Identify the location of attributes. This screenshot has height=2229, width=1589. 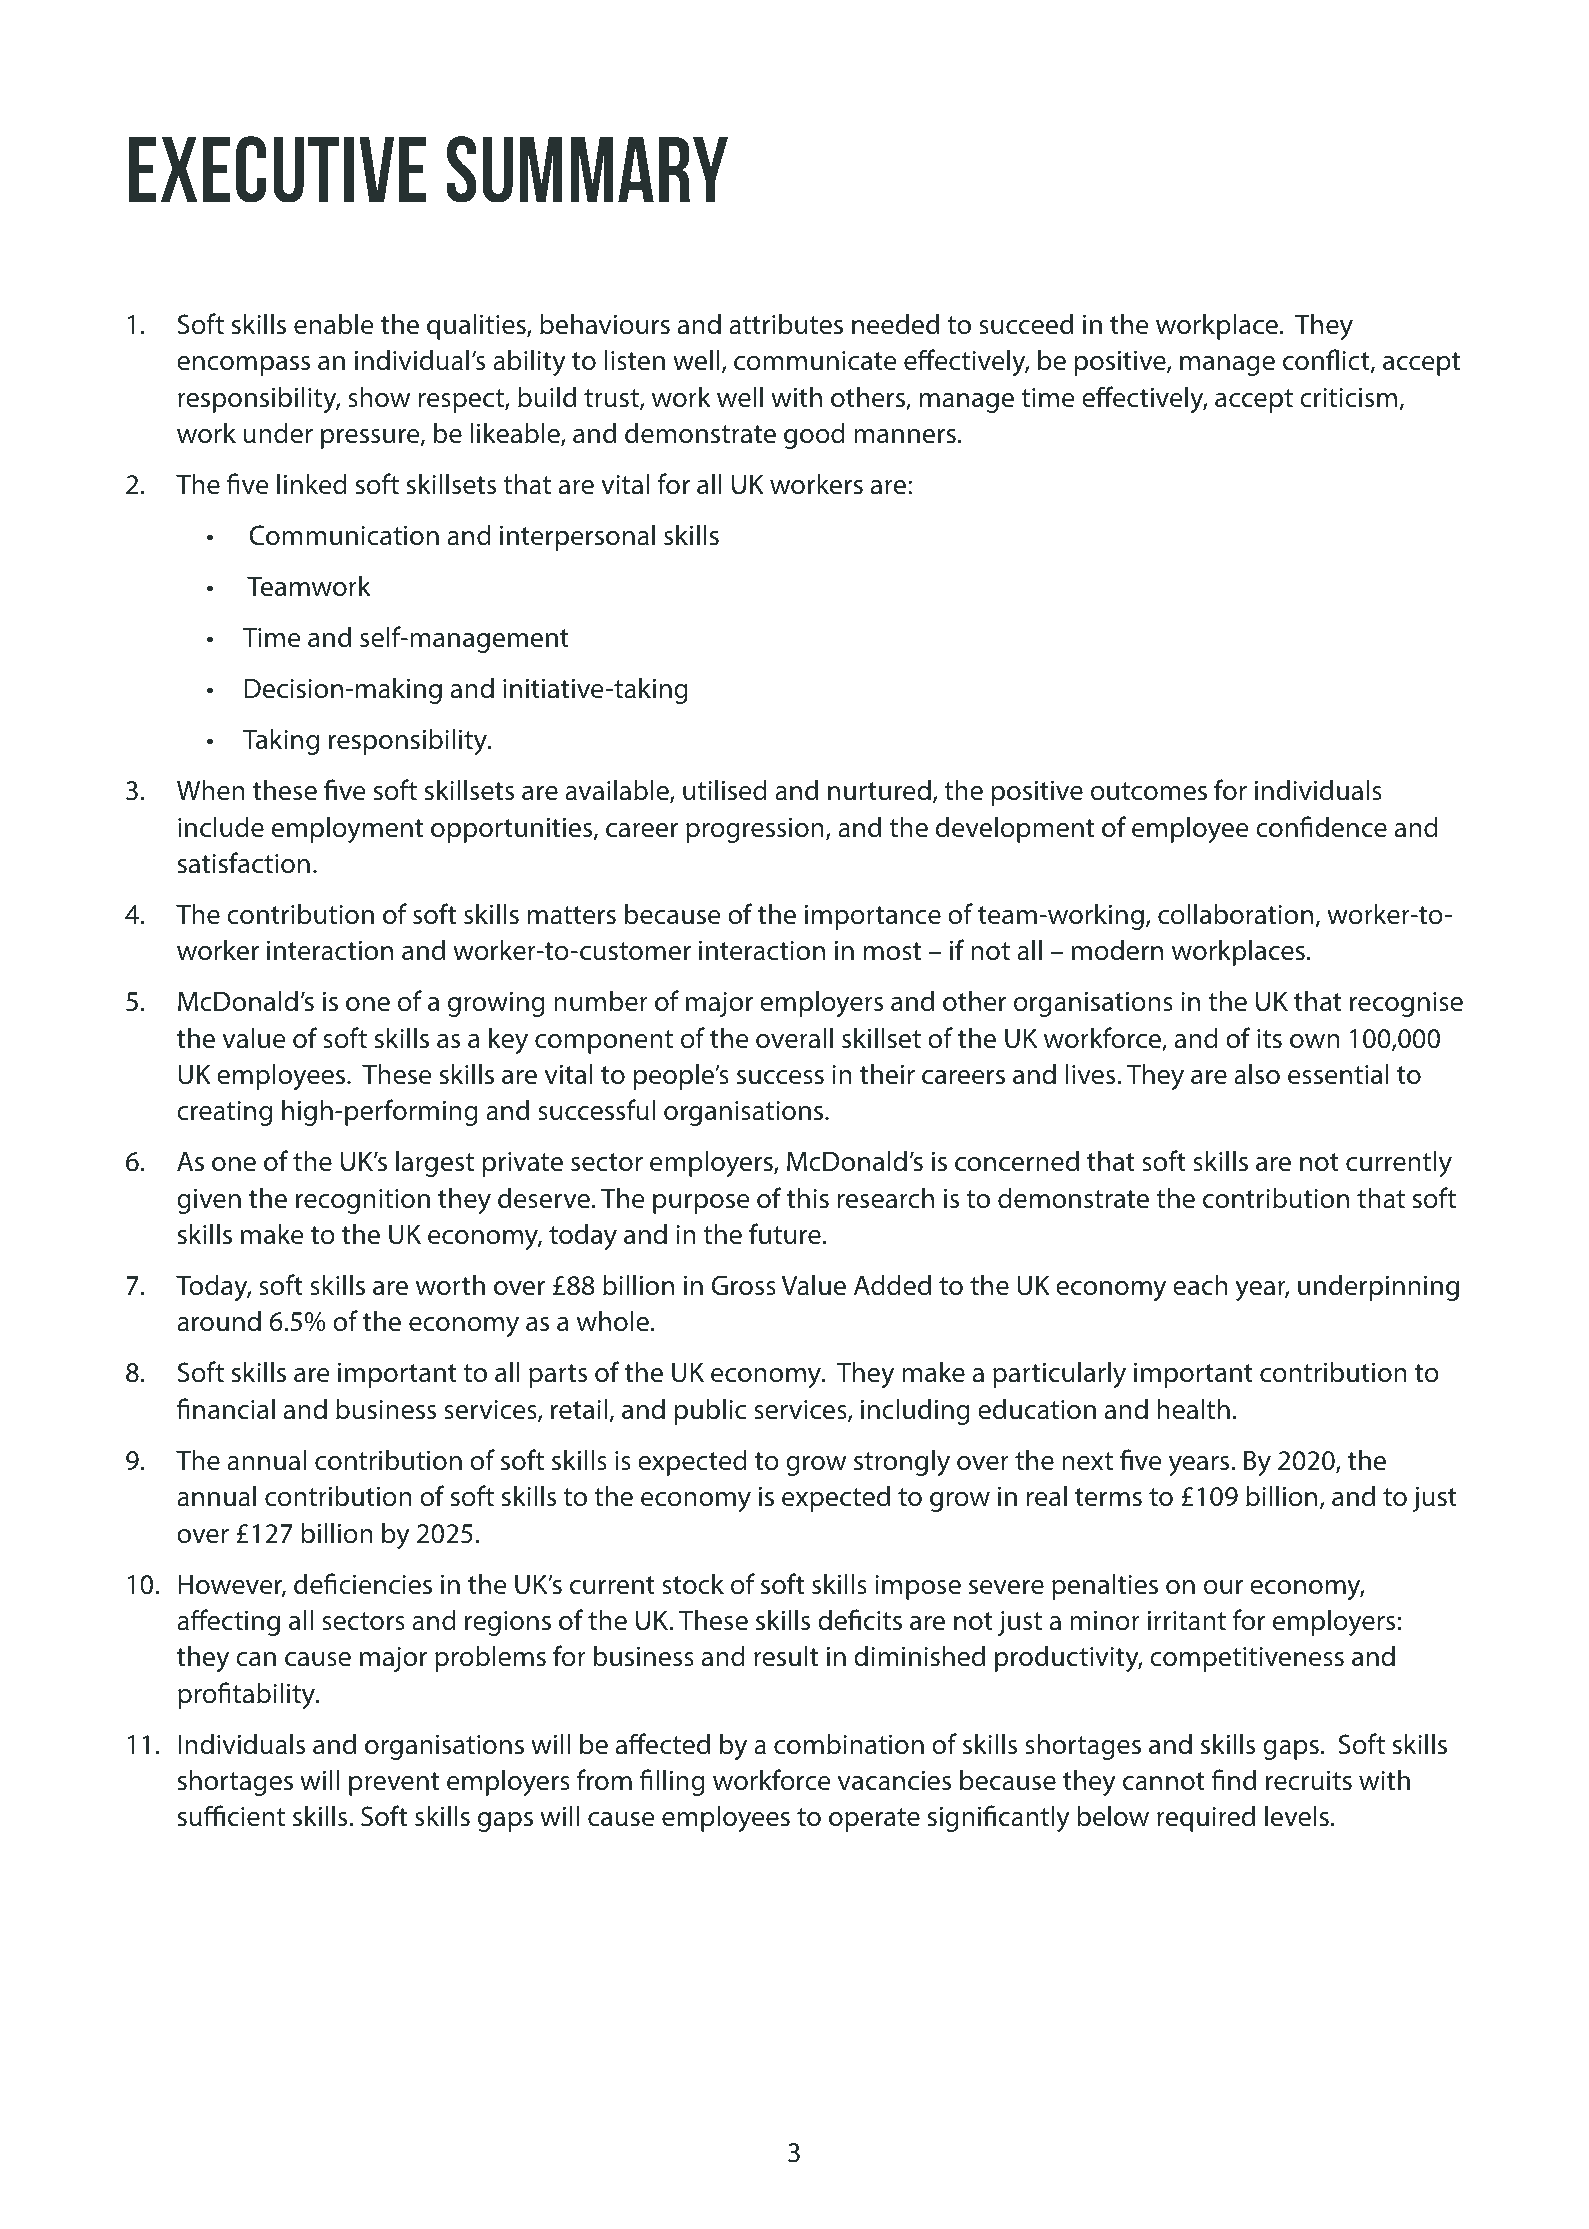
(786, 324).
